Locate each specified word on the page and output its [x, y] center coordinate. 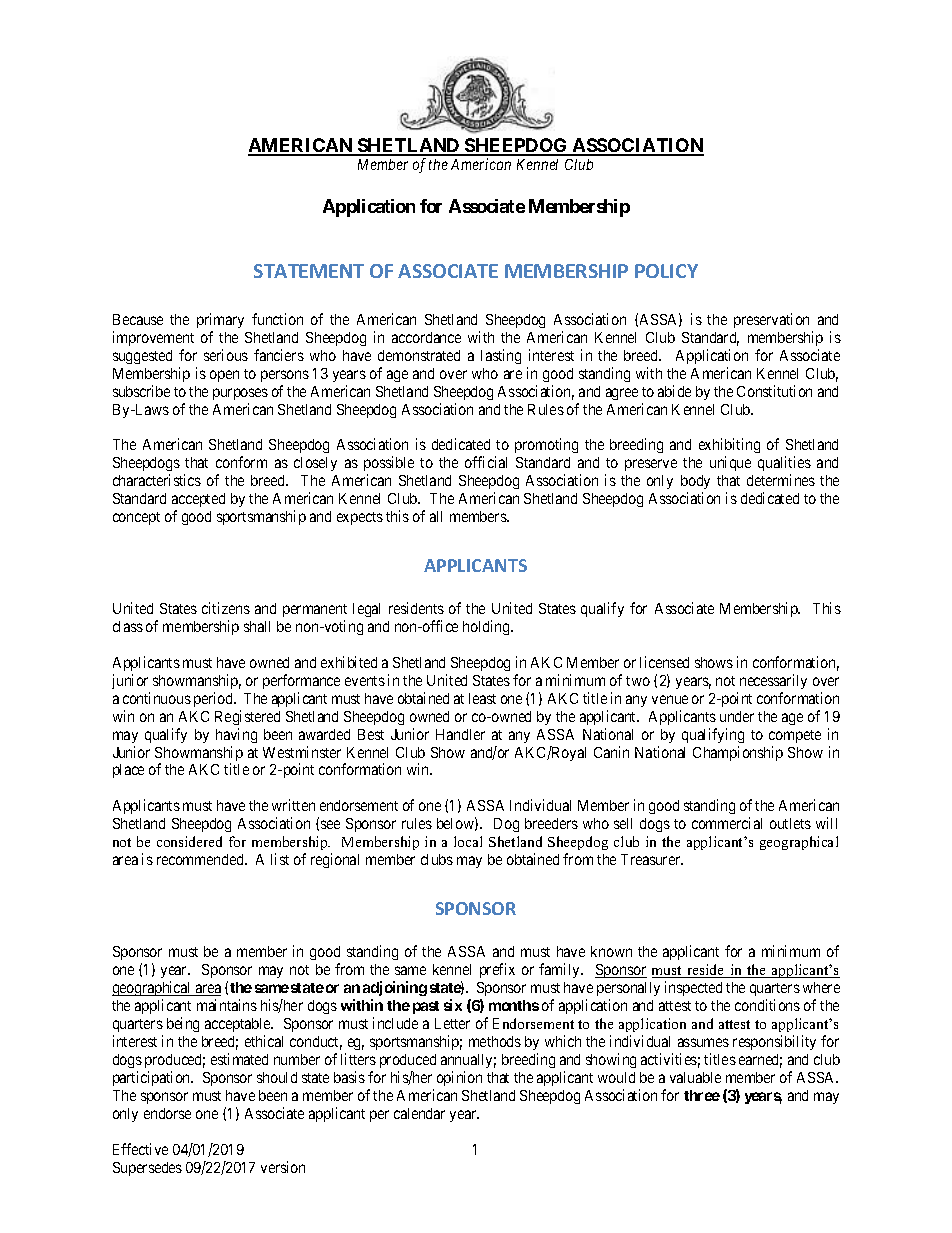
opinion [459, 1078]
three [702, 1095]
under [737, 716]
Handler [460, 734]
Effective [140, 1149]
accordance [426, 337]
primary [220, 320]
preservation [771, 320]
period [215, 699]
